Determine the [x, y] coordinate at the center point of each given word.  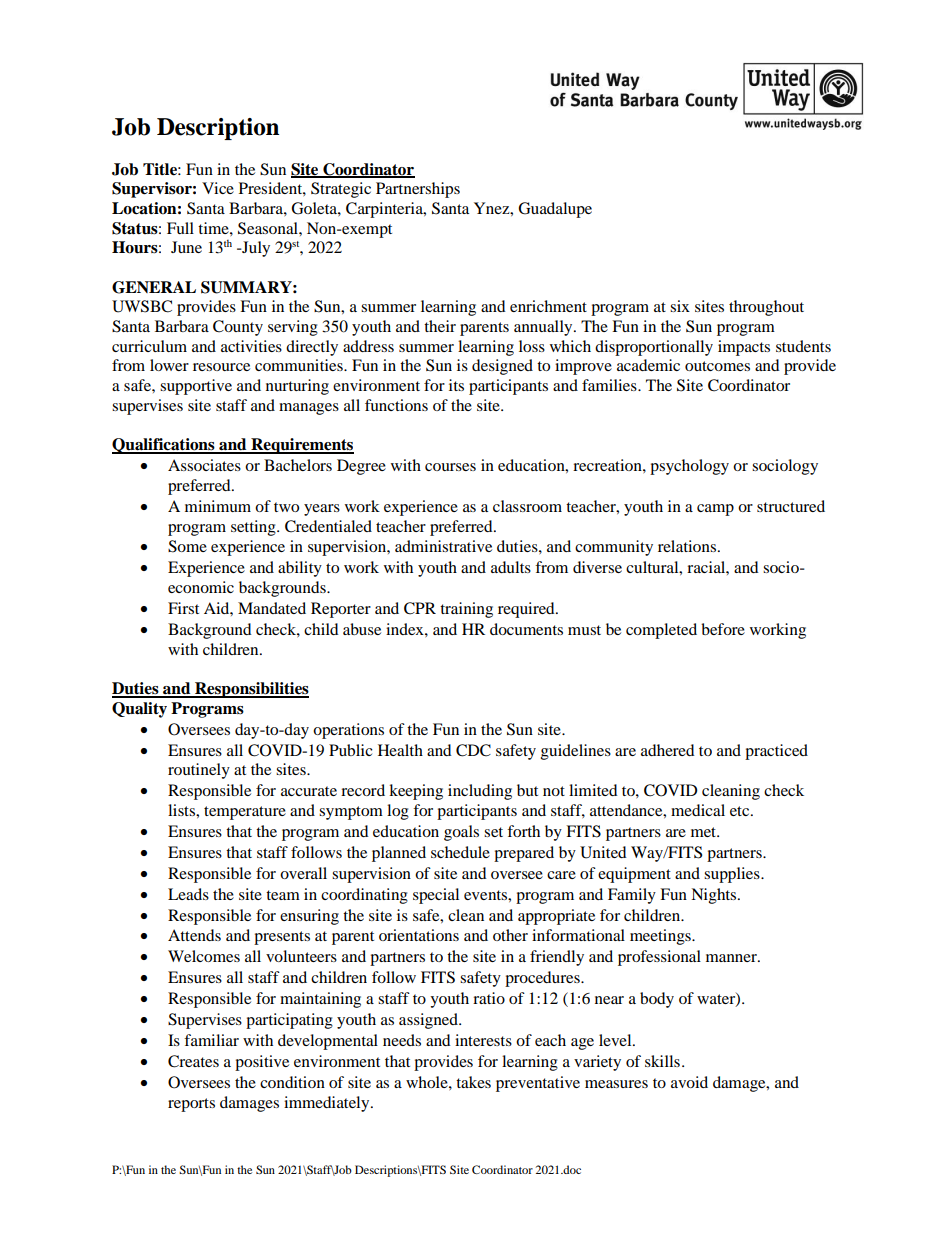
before [723, 629]
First [183, 608]
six [680, 306]
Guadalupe [555, 210]
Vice [218, 188]
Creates [193, 1061]
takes [473, 1082]
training [466, 610]
